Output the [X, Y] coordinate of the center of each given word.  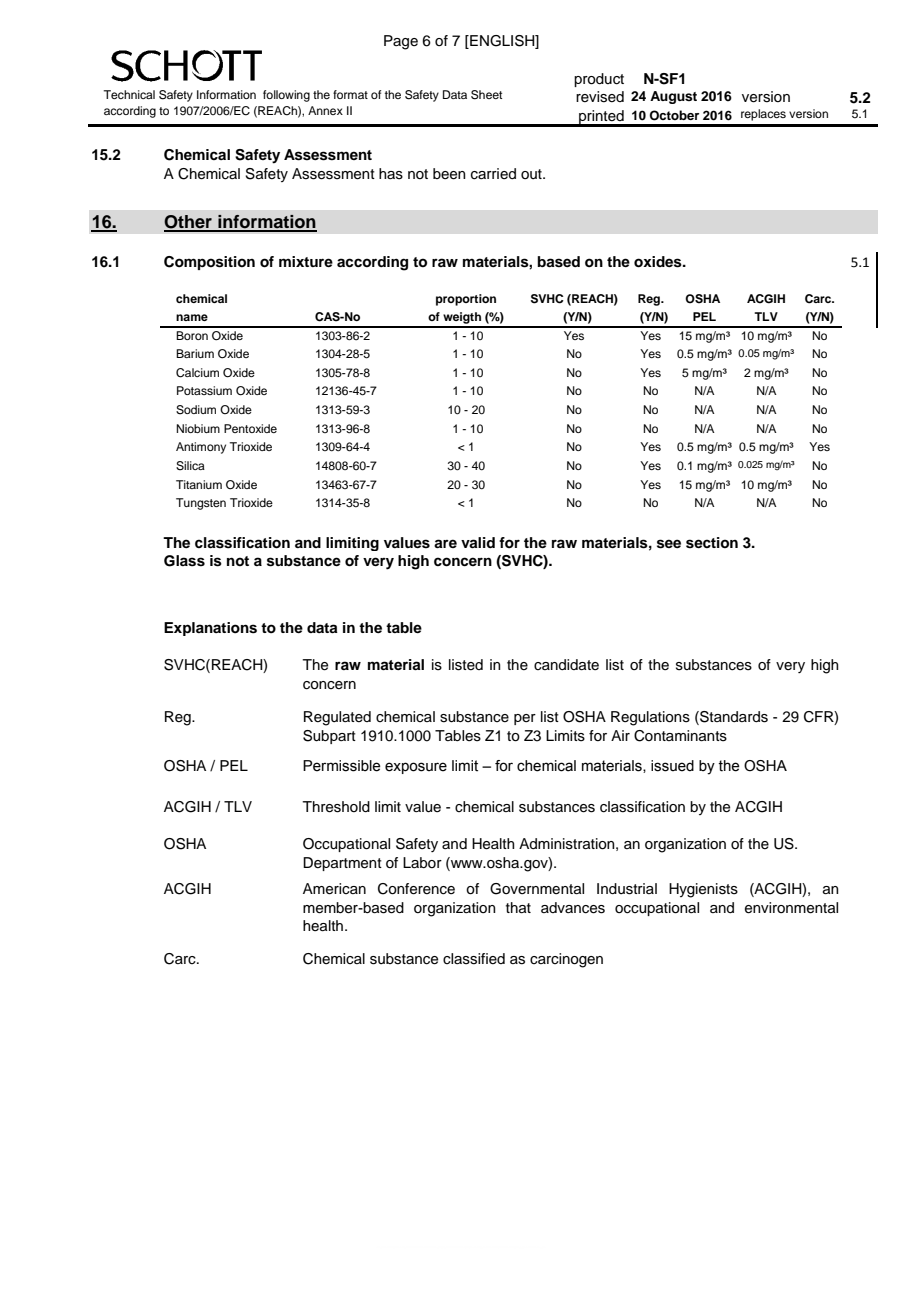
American [334, 889]
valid [478, 542]
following [286, 96]
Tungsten [201, 504]
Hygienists [703, 890]
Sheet [486, 95]
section [712, 543]
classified [474, 959]
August [673, 97]
